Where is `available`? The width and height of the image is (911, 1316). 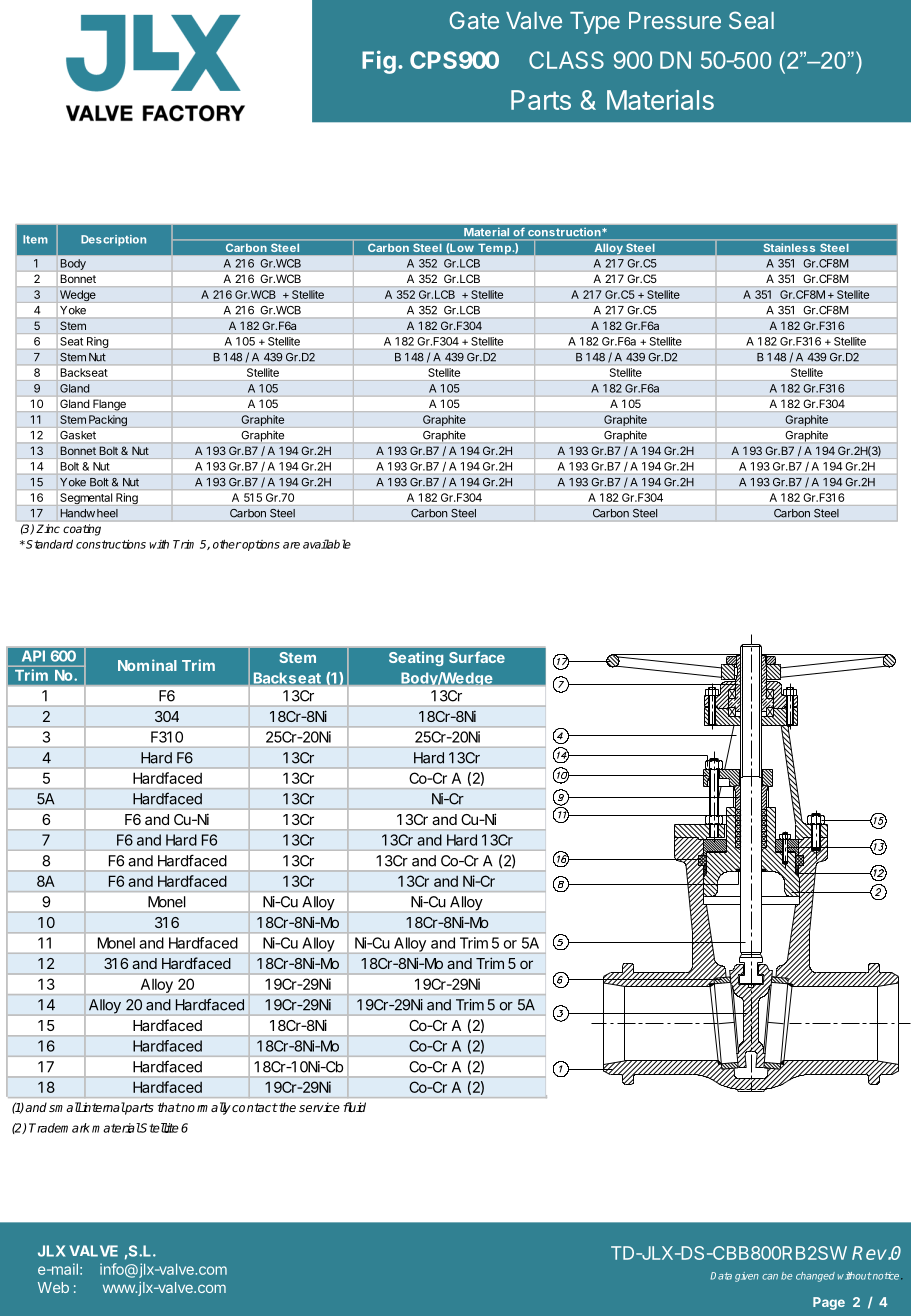 available is located at coordinates (327, 544).
